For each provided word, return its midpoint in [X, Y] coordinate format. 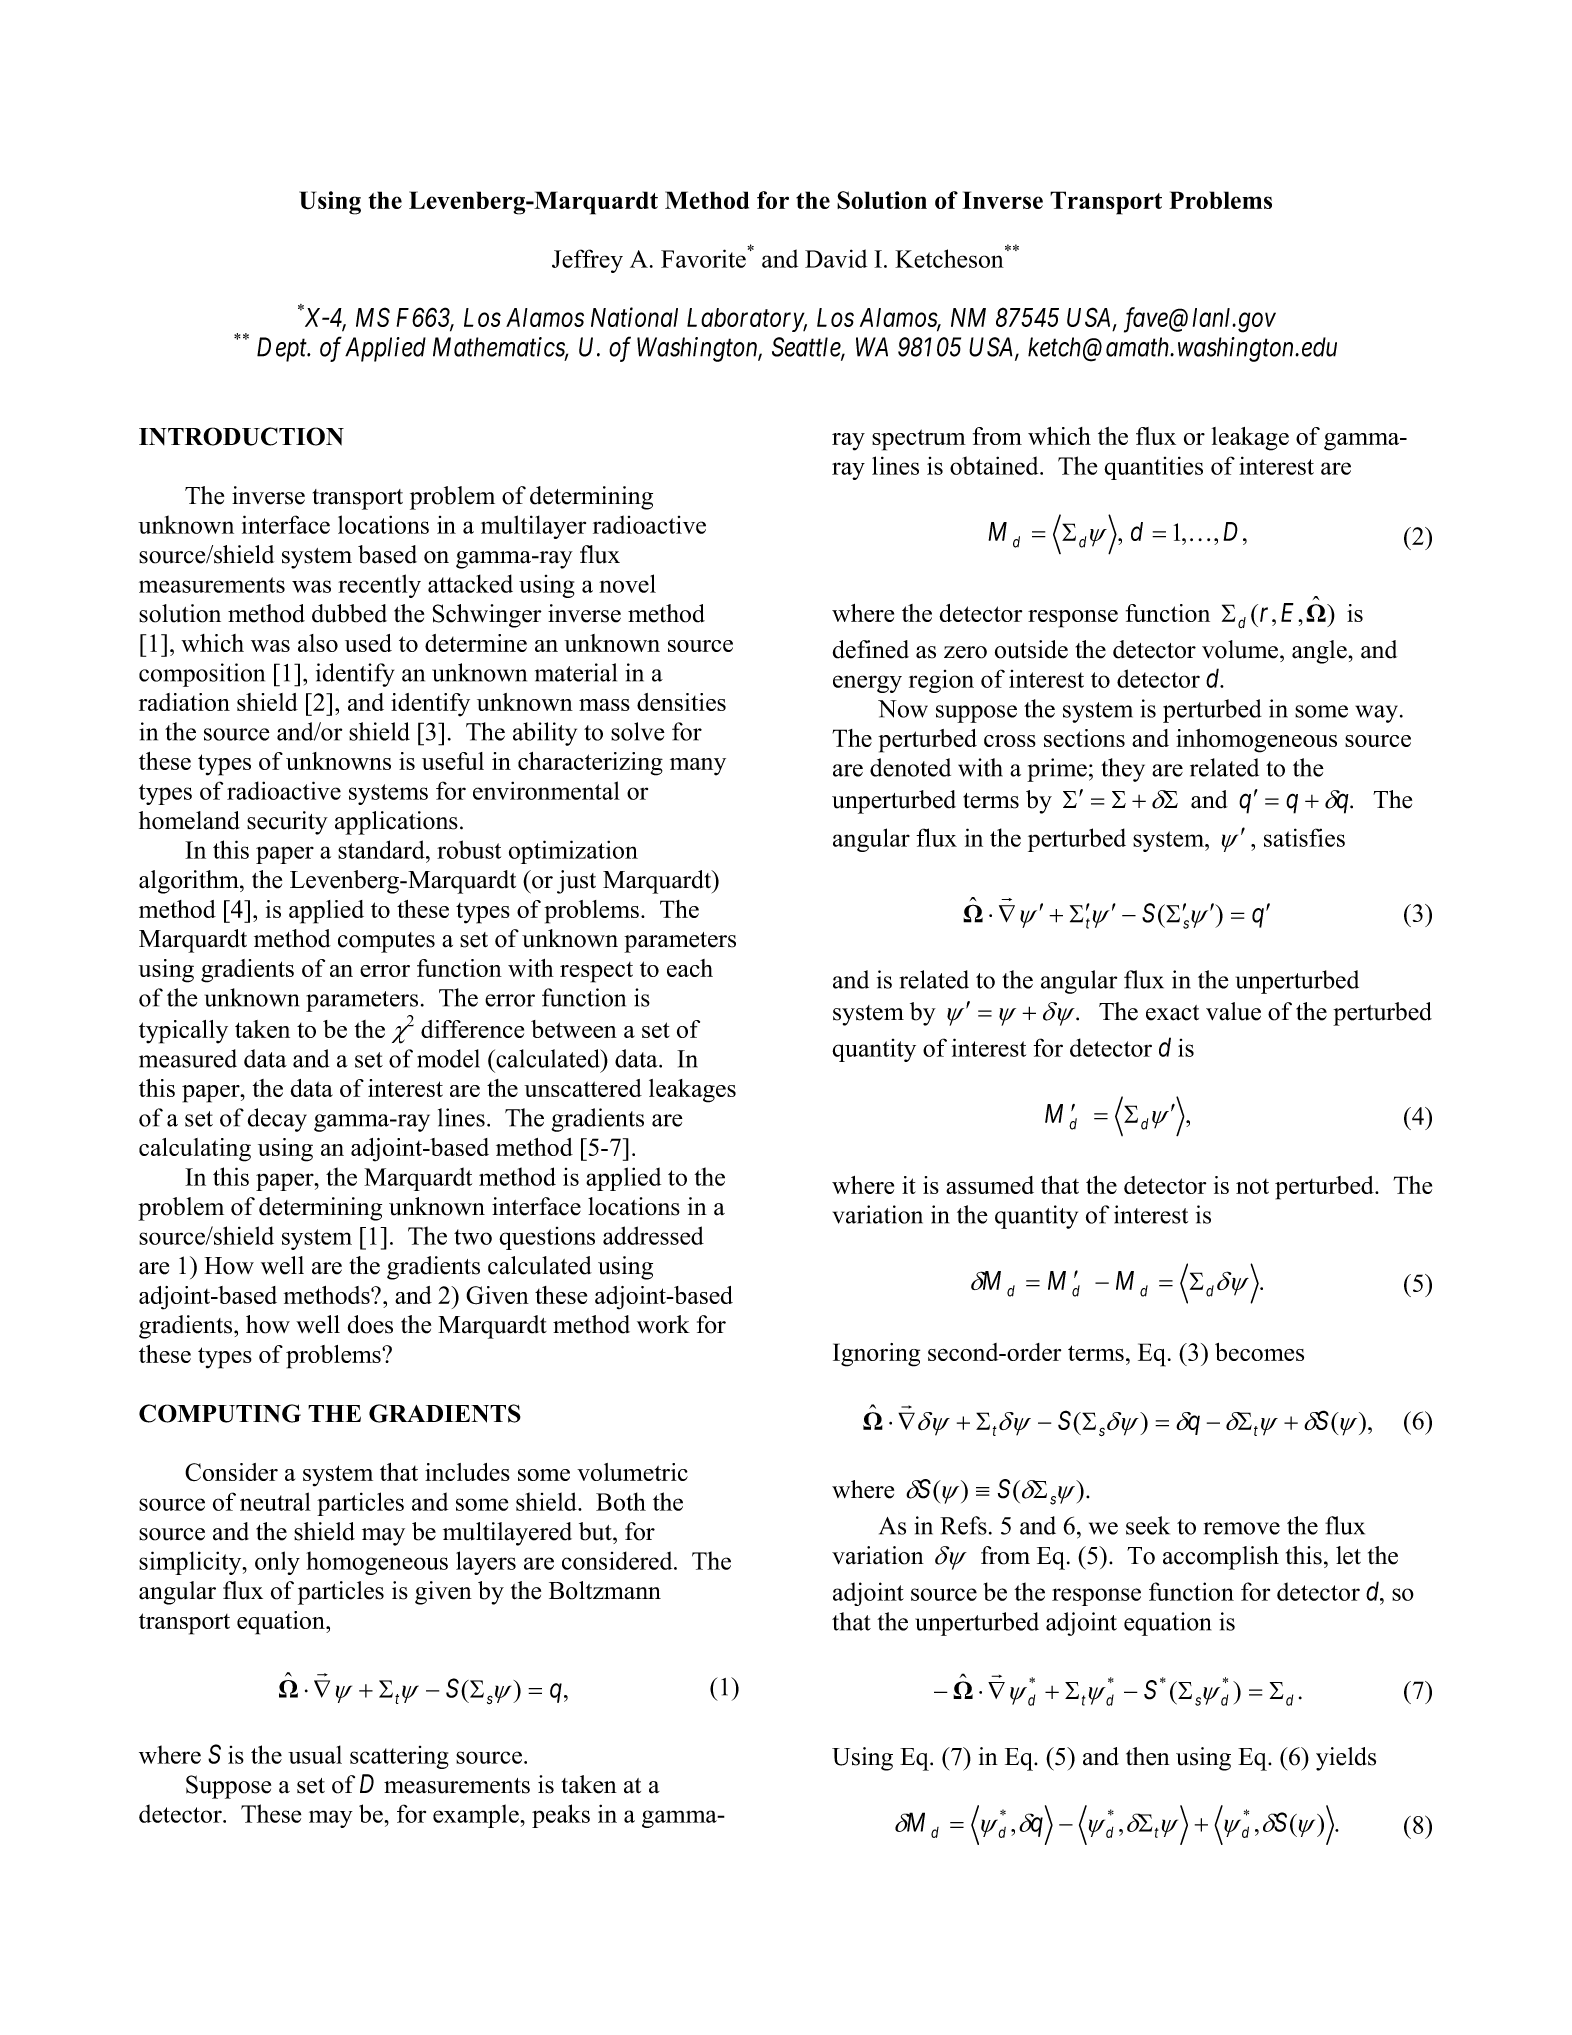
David [836, 258]
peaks [561, 1816]
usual [315, 1754]
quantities [1153, 468]
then [1148, 1756]
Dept [283, 349]
